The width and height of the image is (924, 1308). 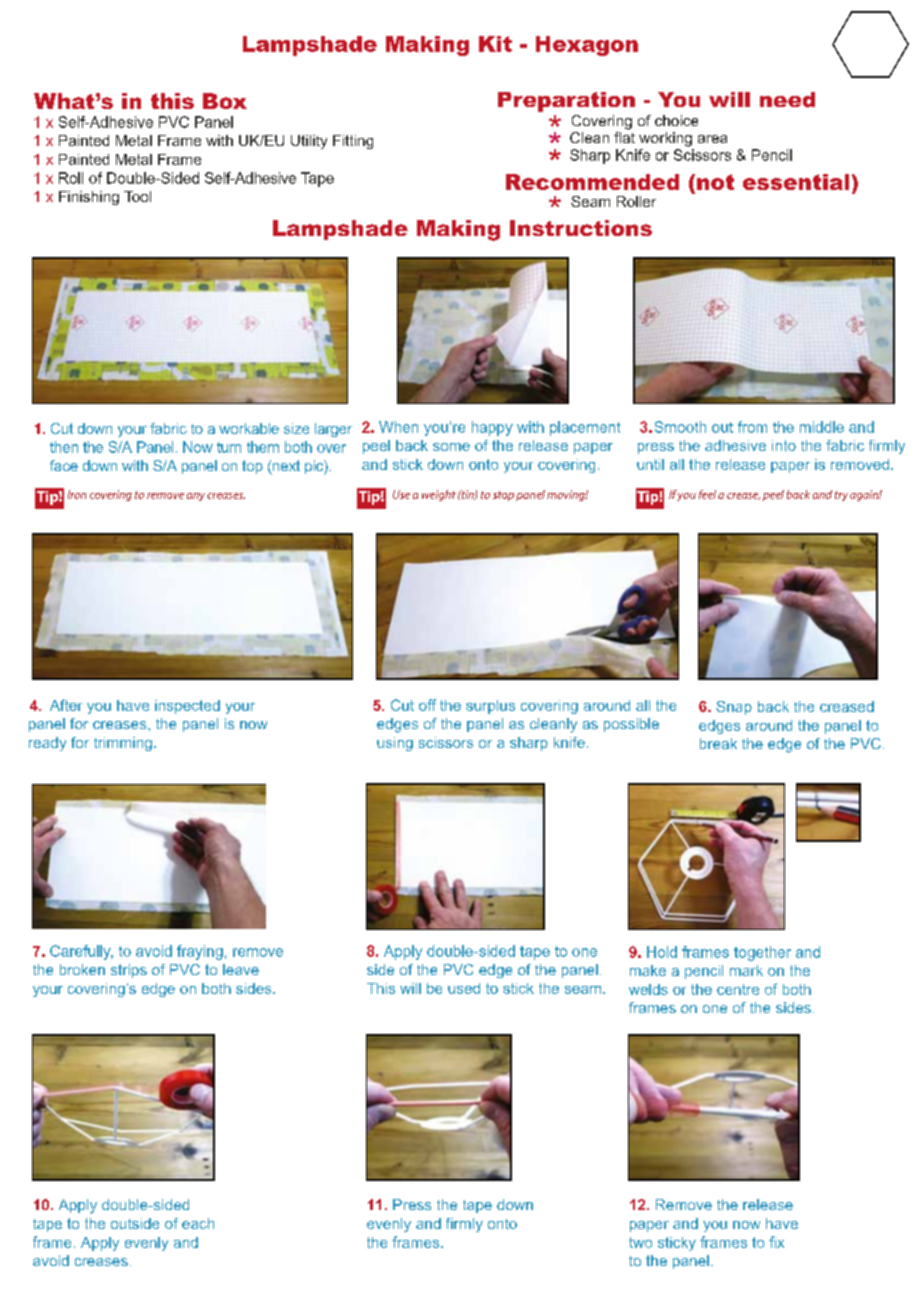 I want to click on weight, so click(x=439, y=495).
